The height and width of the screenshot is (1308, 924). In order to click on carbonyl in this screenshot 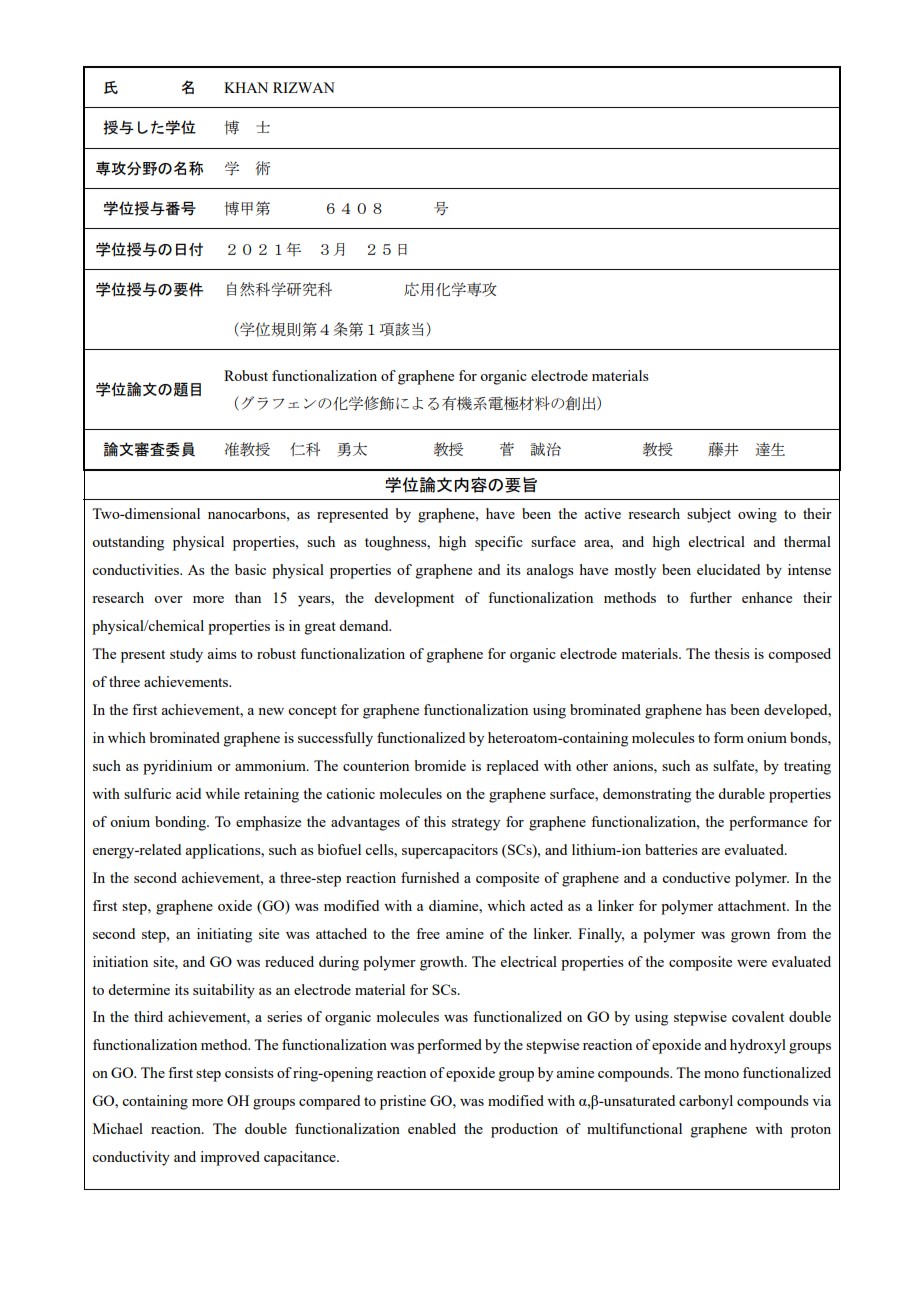, I will do `click(706, 1102)`.
